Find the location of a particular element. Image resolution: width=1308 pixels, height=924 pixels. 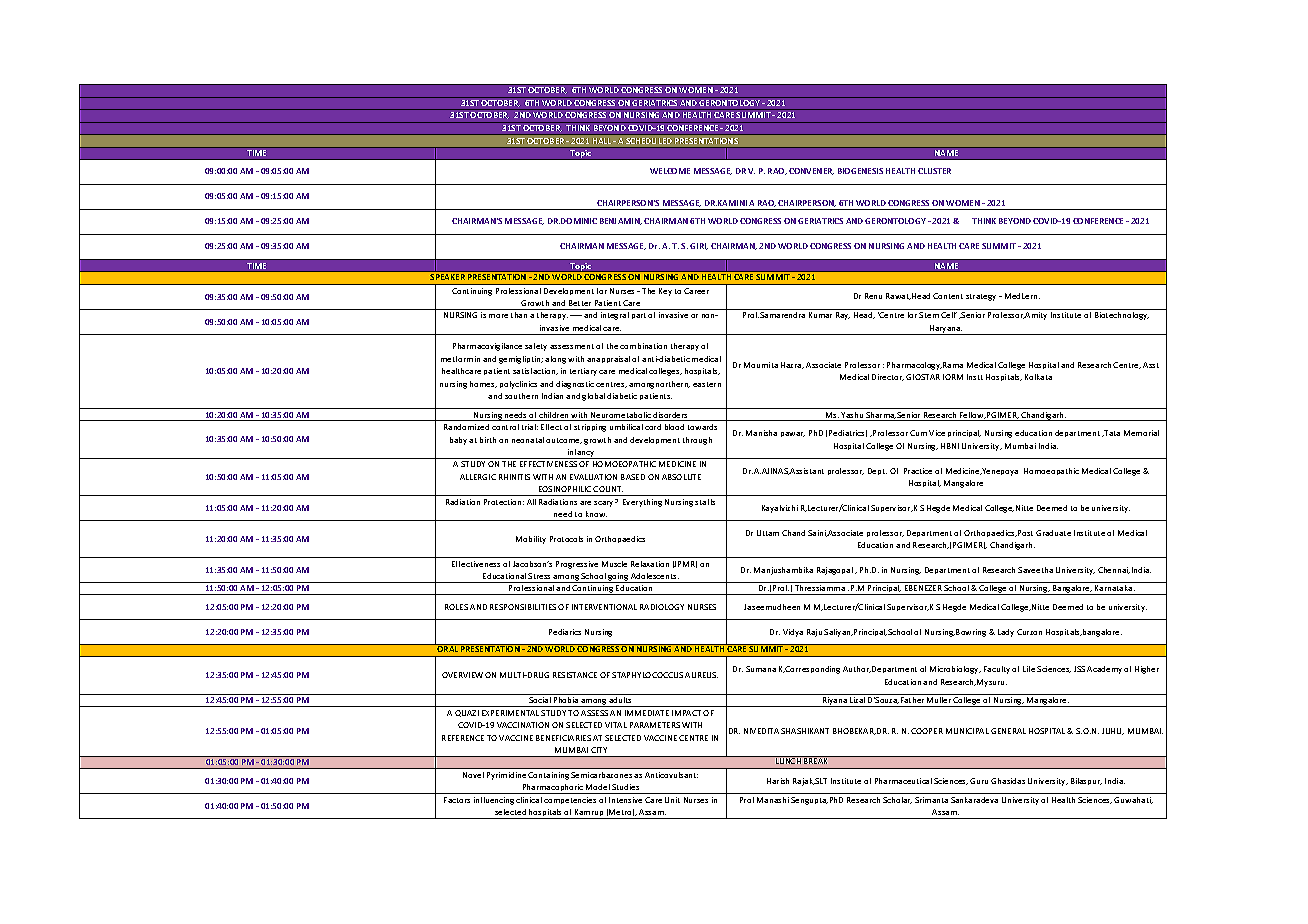

BIOGENESIS is located at coordinates (860, 171).
